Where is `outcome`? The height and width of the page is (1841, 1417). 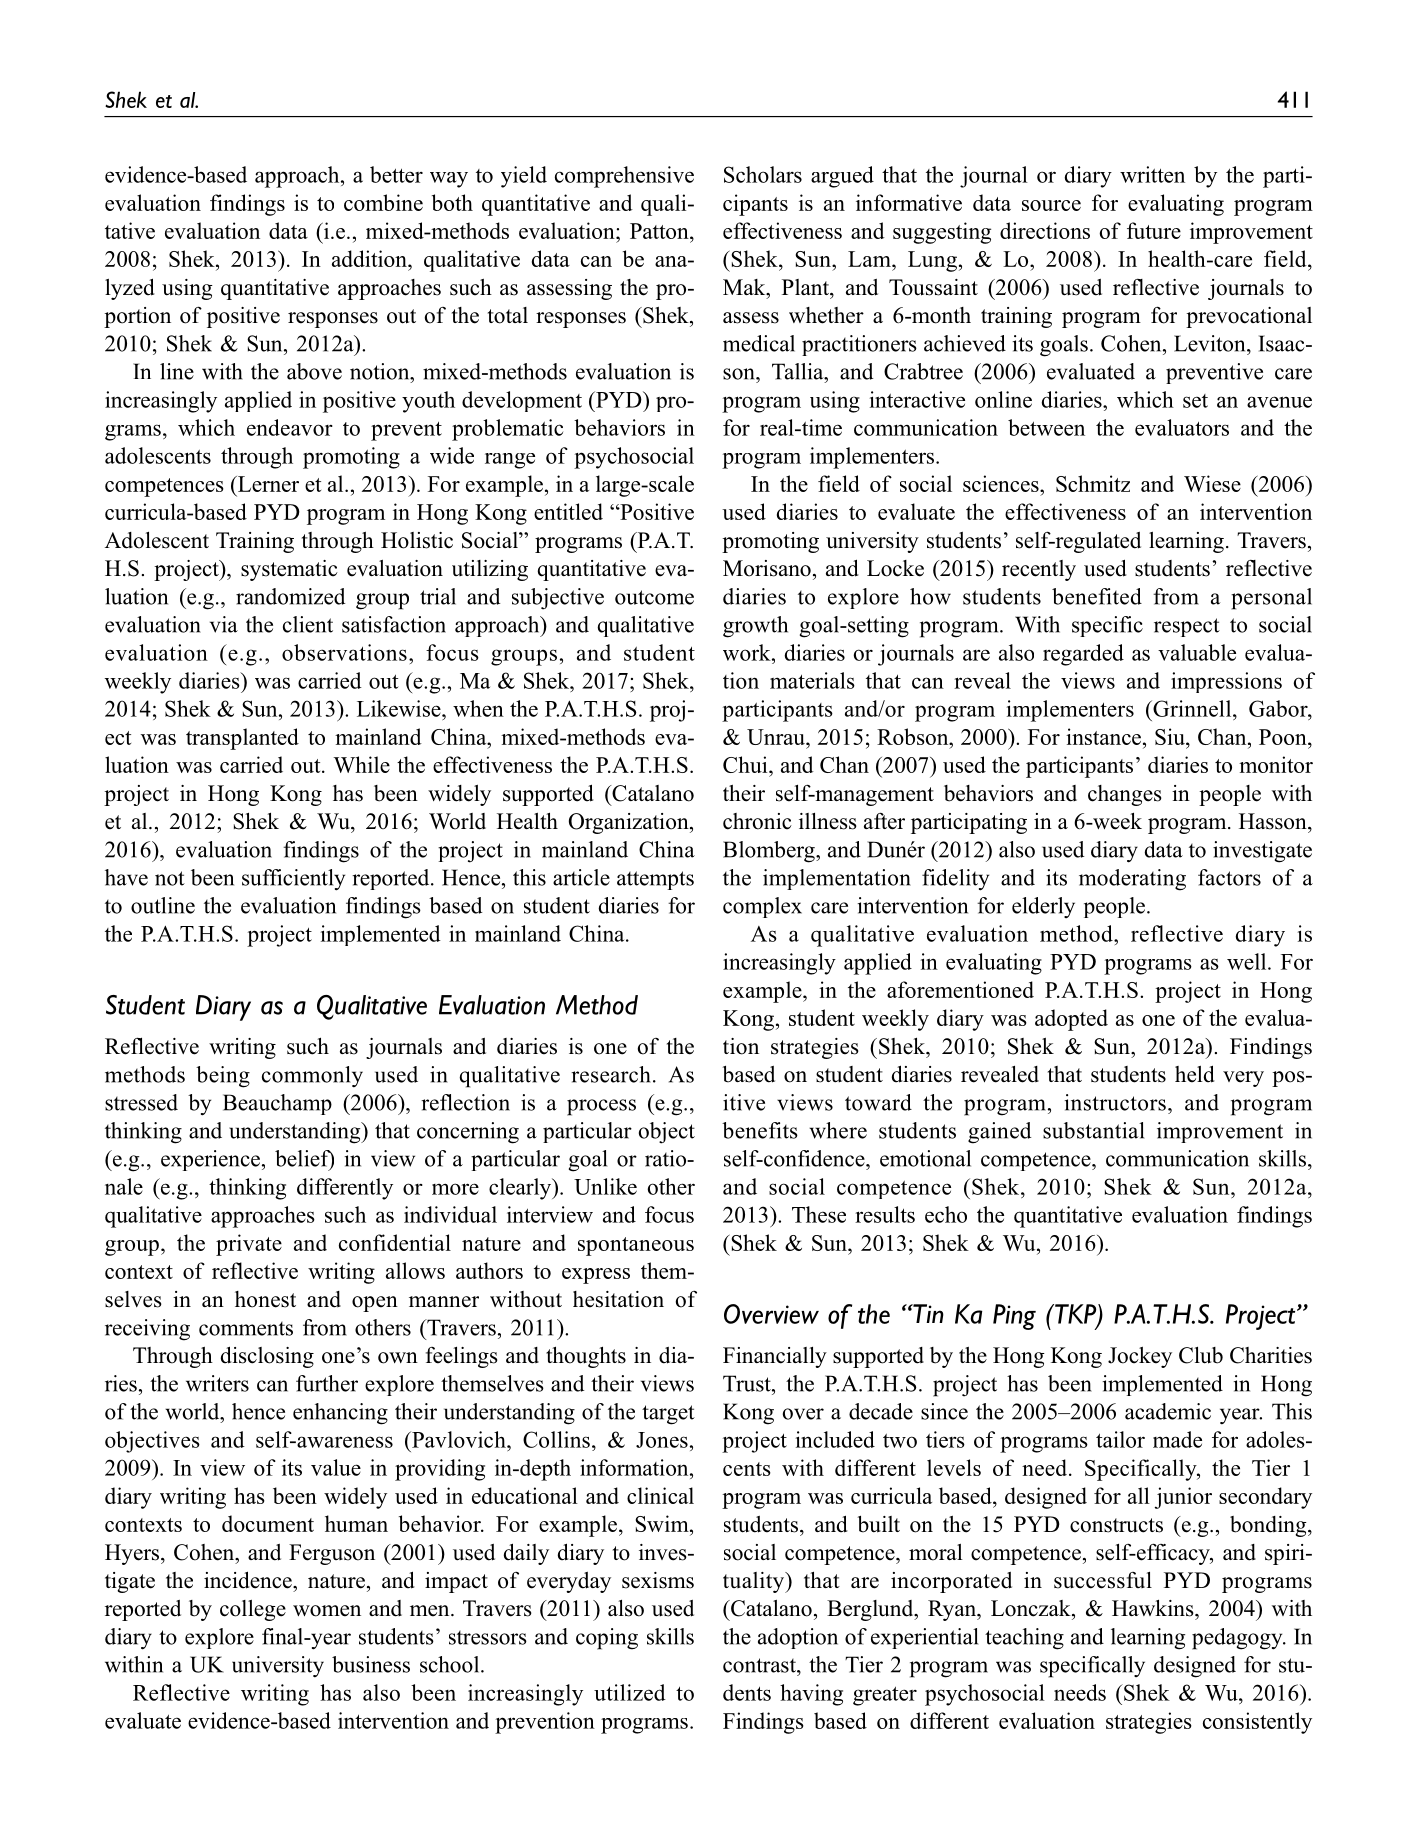 outcome is located at coordinates (654, 597).
